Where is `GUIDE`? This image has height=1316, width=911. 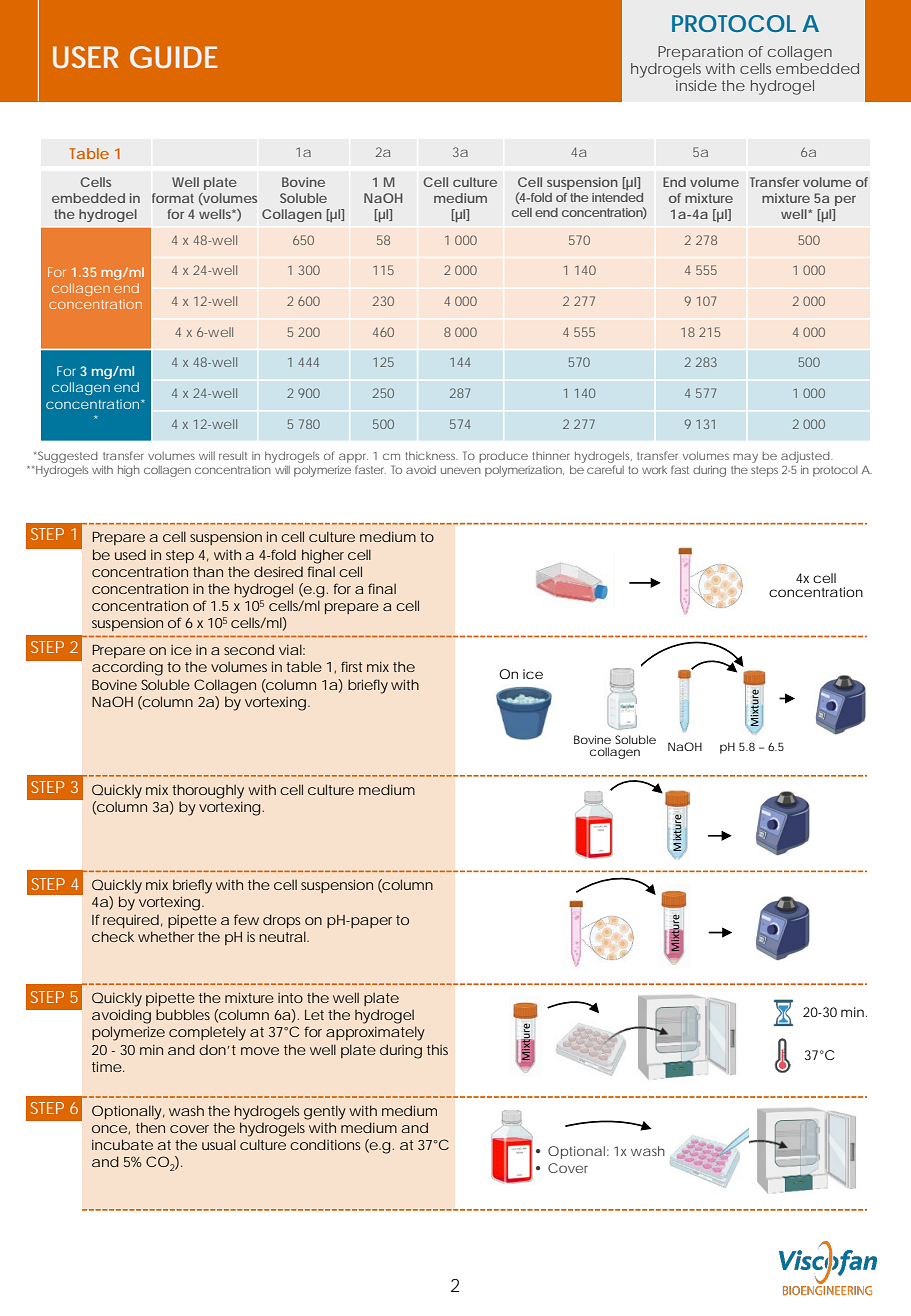
GUIDE is located at coordinates (174, 57).
